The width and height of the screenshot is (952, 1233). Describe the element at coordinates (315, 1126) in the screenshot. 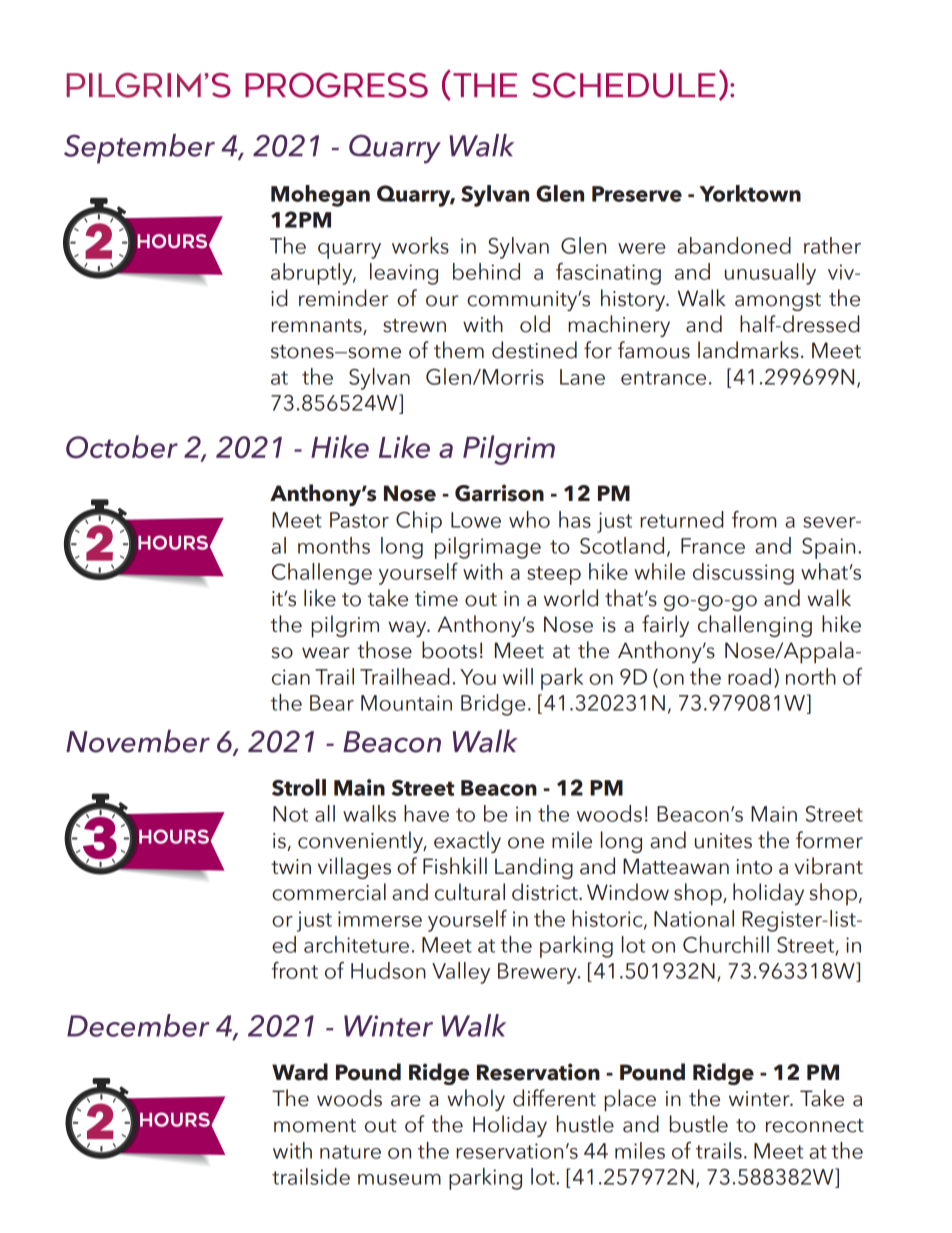

I see `moment` at that location.
